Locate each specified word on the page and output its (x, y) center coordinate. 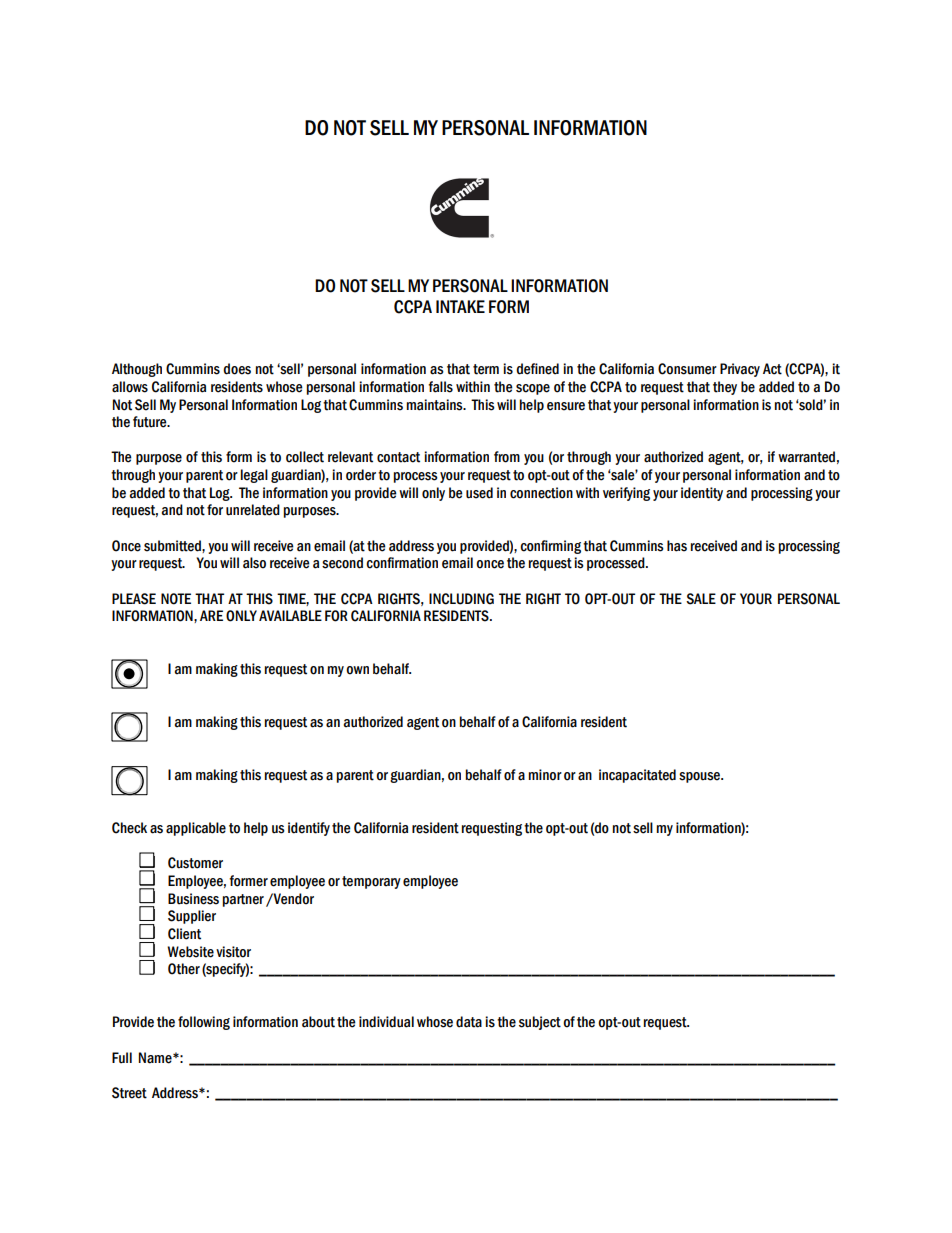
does (237, 369)
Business (193, 899)
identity (702, 494)
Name (156, 1058)
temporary (371, 882)
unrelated (253, 510)
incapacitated (637, 776)
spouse (700, 777)
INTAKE (460, 306)
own (357, 670)
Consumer (687, 369)
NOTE (176, 599)
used (479, 493)
